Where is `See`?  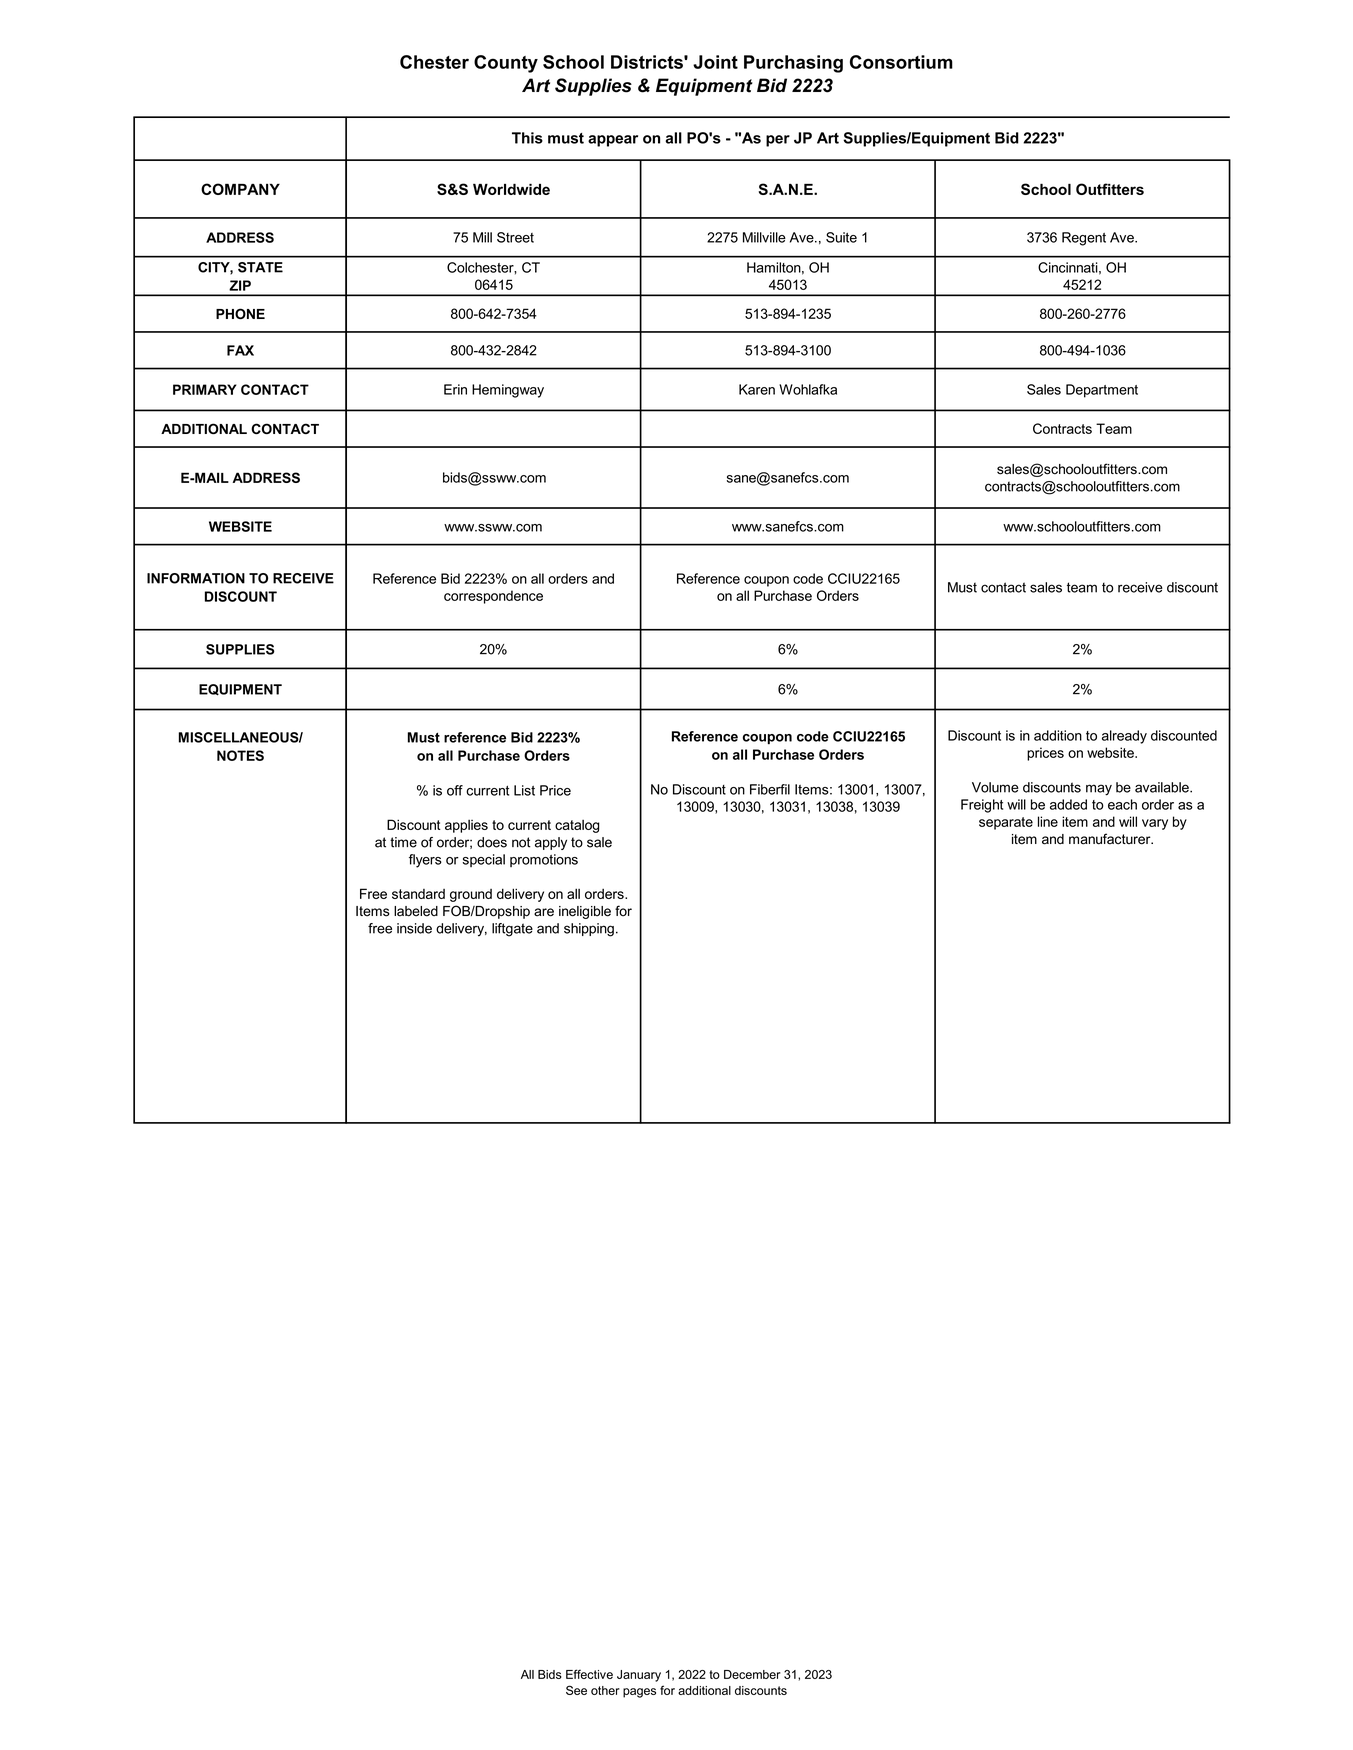
See is located at coordinates (576, 1690).
